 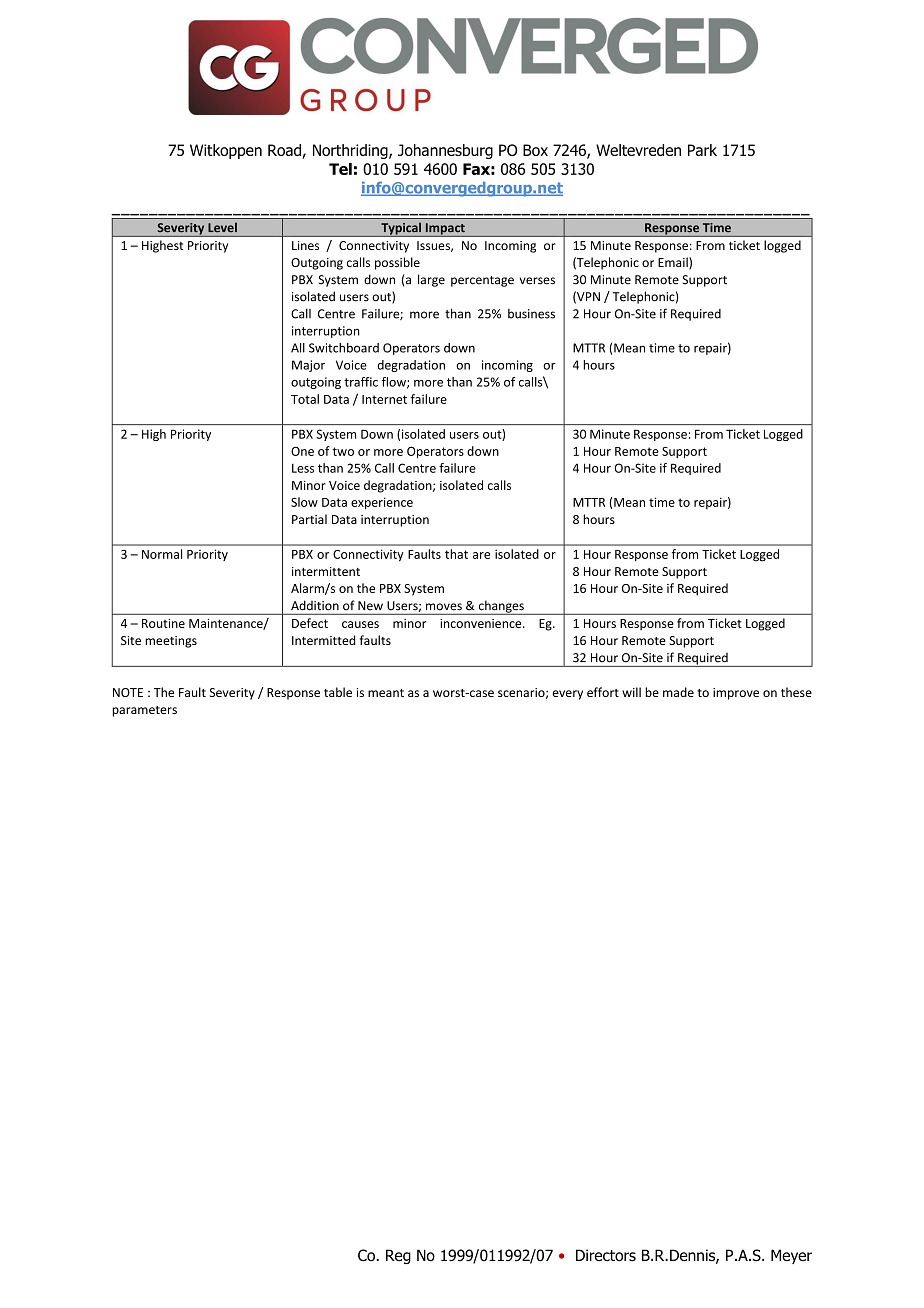 What do you see at coordinates (285, 151) in the screenshot?
I see `Road` at bounding box center [285, 151].
